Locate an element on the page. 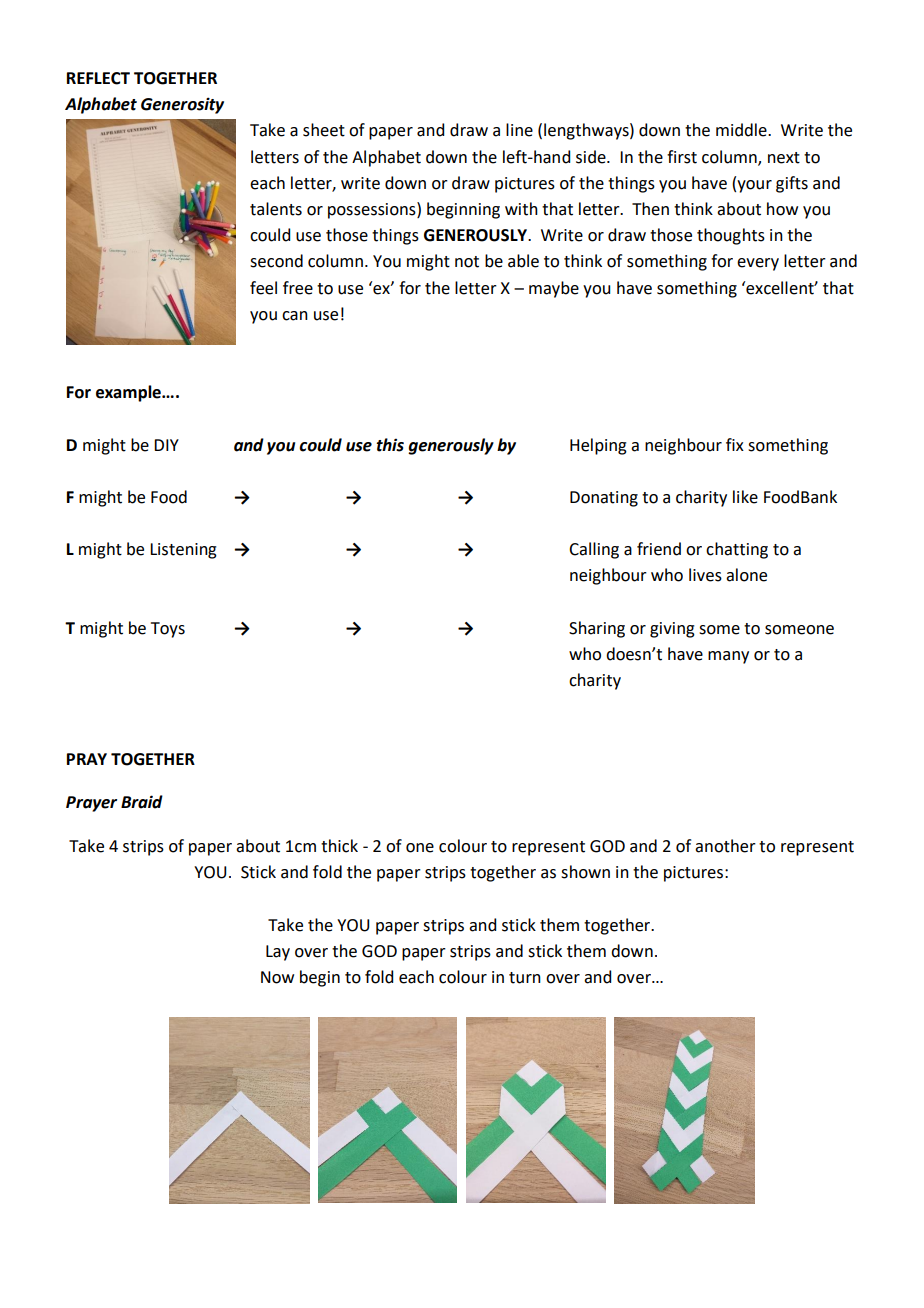  thick is located at coordinates (339, 846).
